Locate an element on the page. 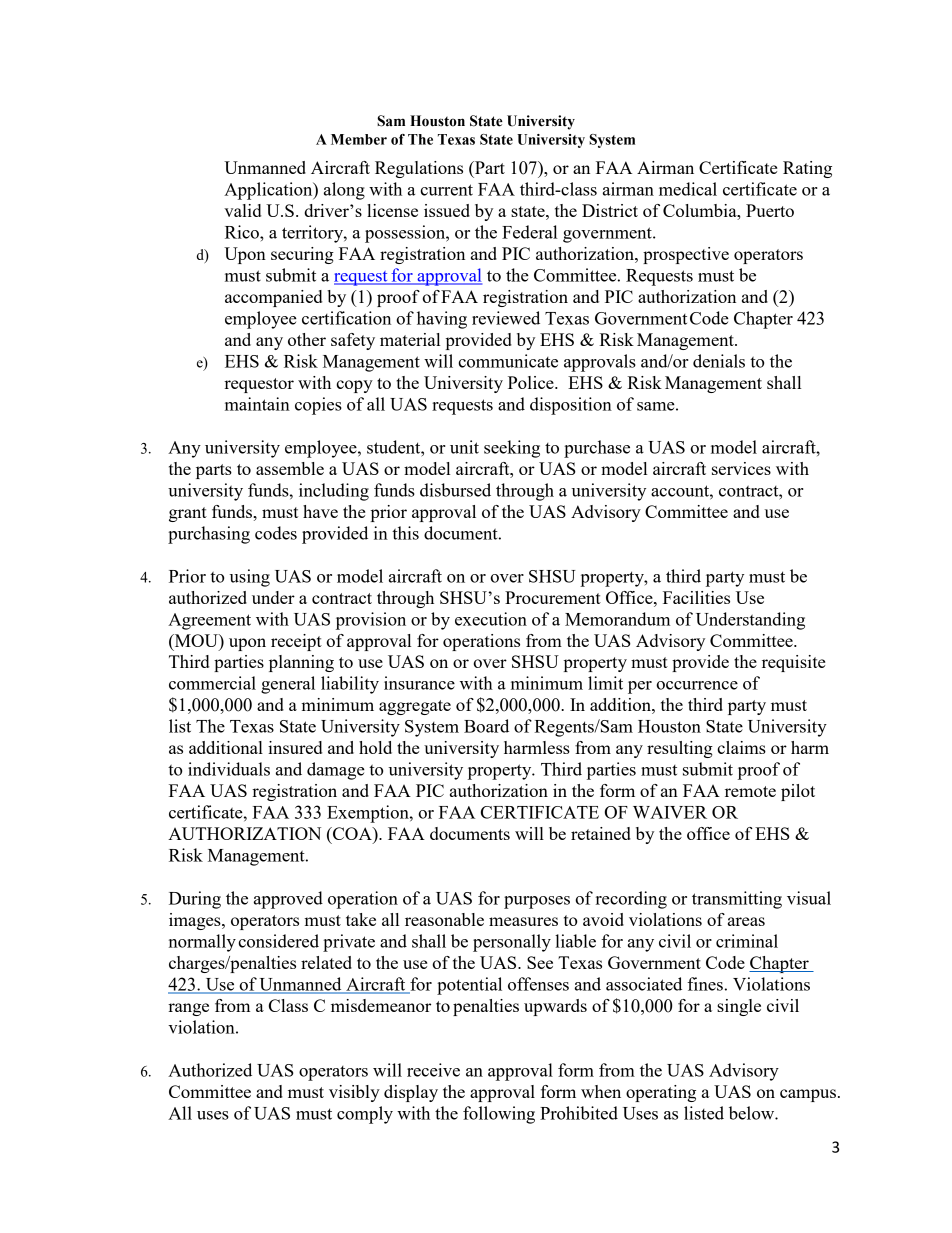 The width and height of the image is (952, 1233). maintain is located at coordinates (257, 404).
